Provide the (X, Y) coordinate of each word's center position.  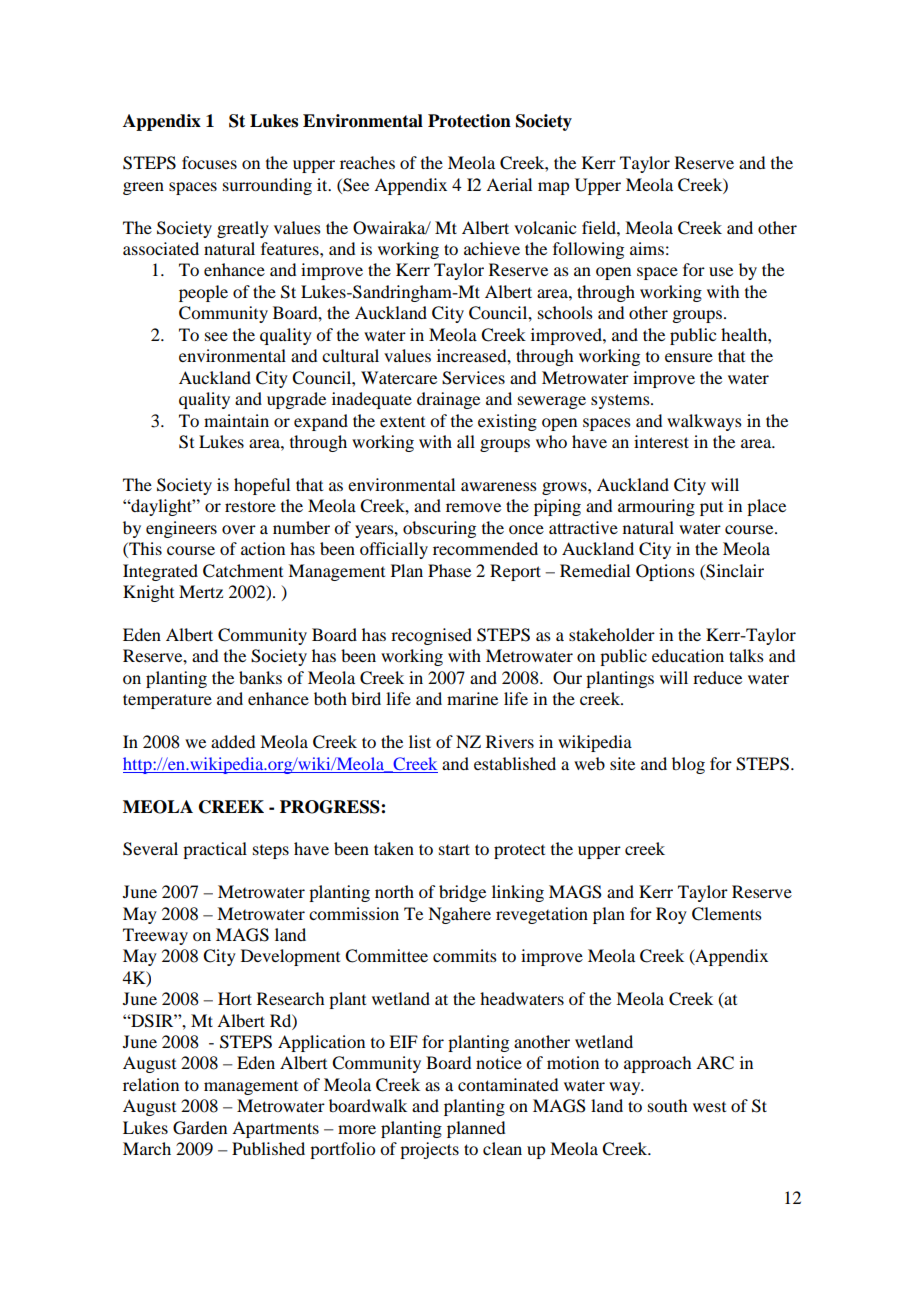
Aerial (509, 184)
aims (647, 248)
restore (250, 506)
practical (215, 850)
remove (473, 507)
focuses (209, 162)
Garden (200, 1128)
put (711, 509)
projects (429, 1150)
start (454, 849)
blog (688, 765)
